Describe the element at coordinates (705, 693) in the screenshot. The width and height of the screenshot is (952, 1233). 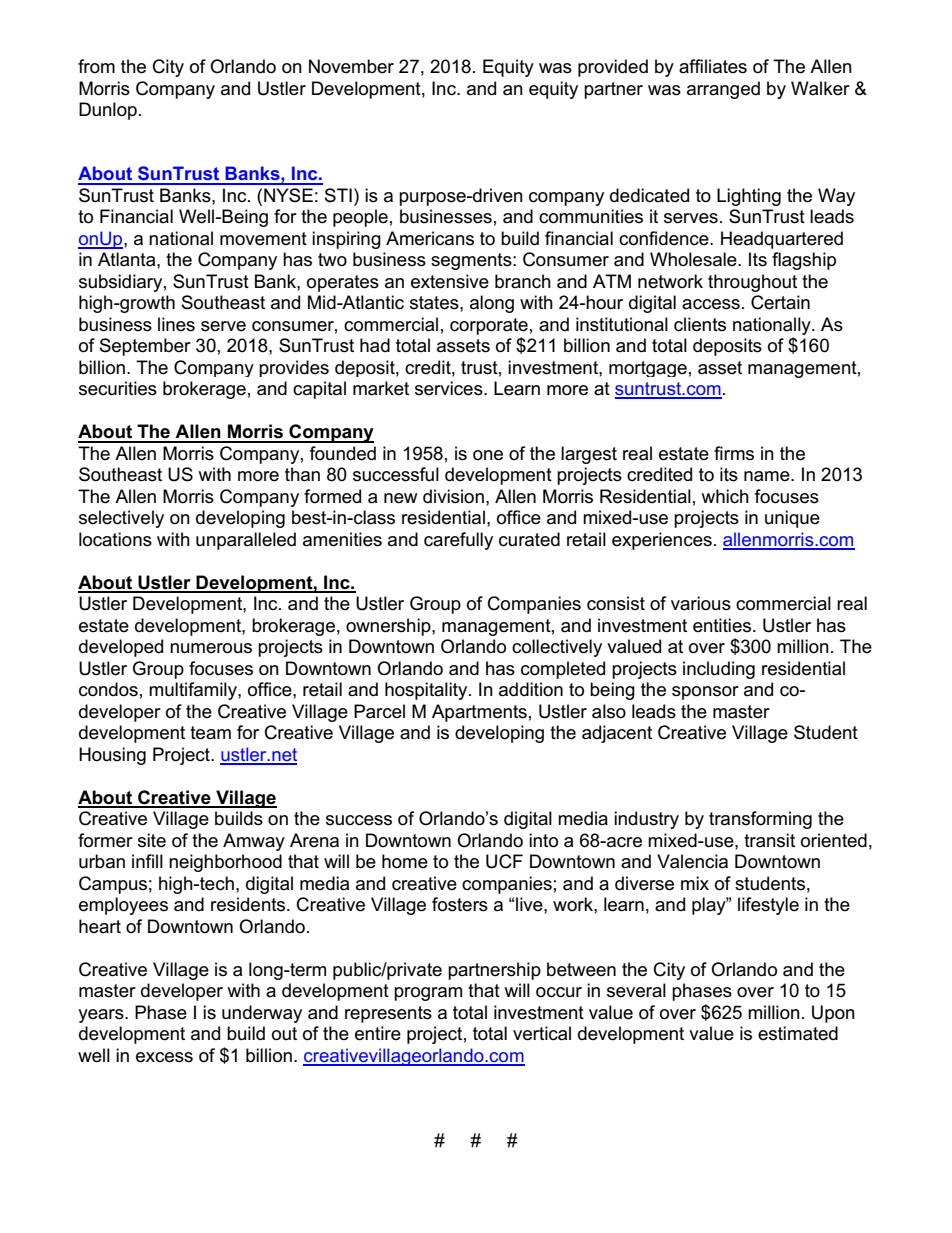
I see `sponsor` at that location.
